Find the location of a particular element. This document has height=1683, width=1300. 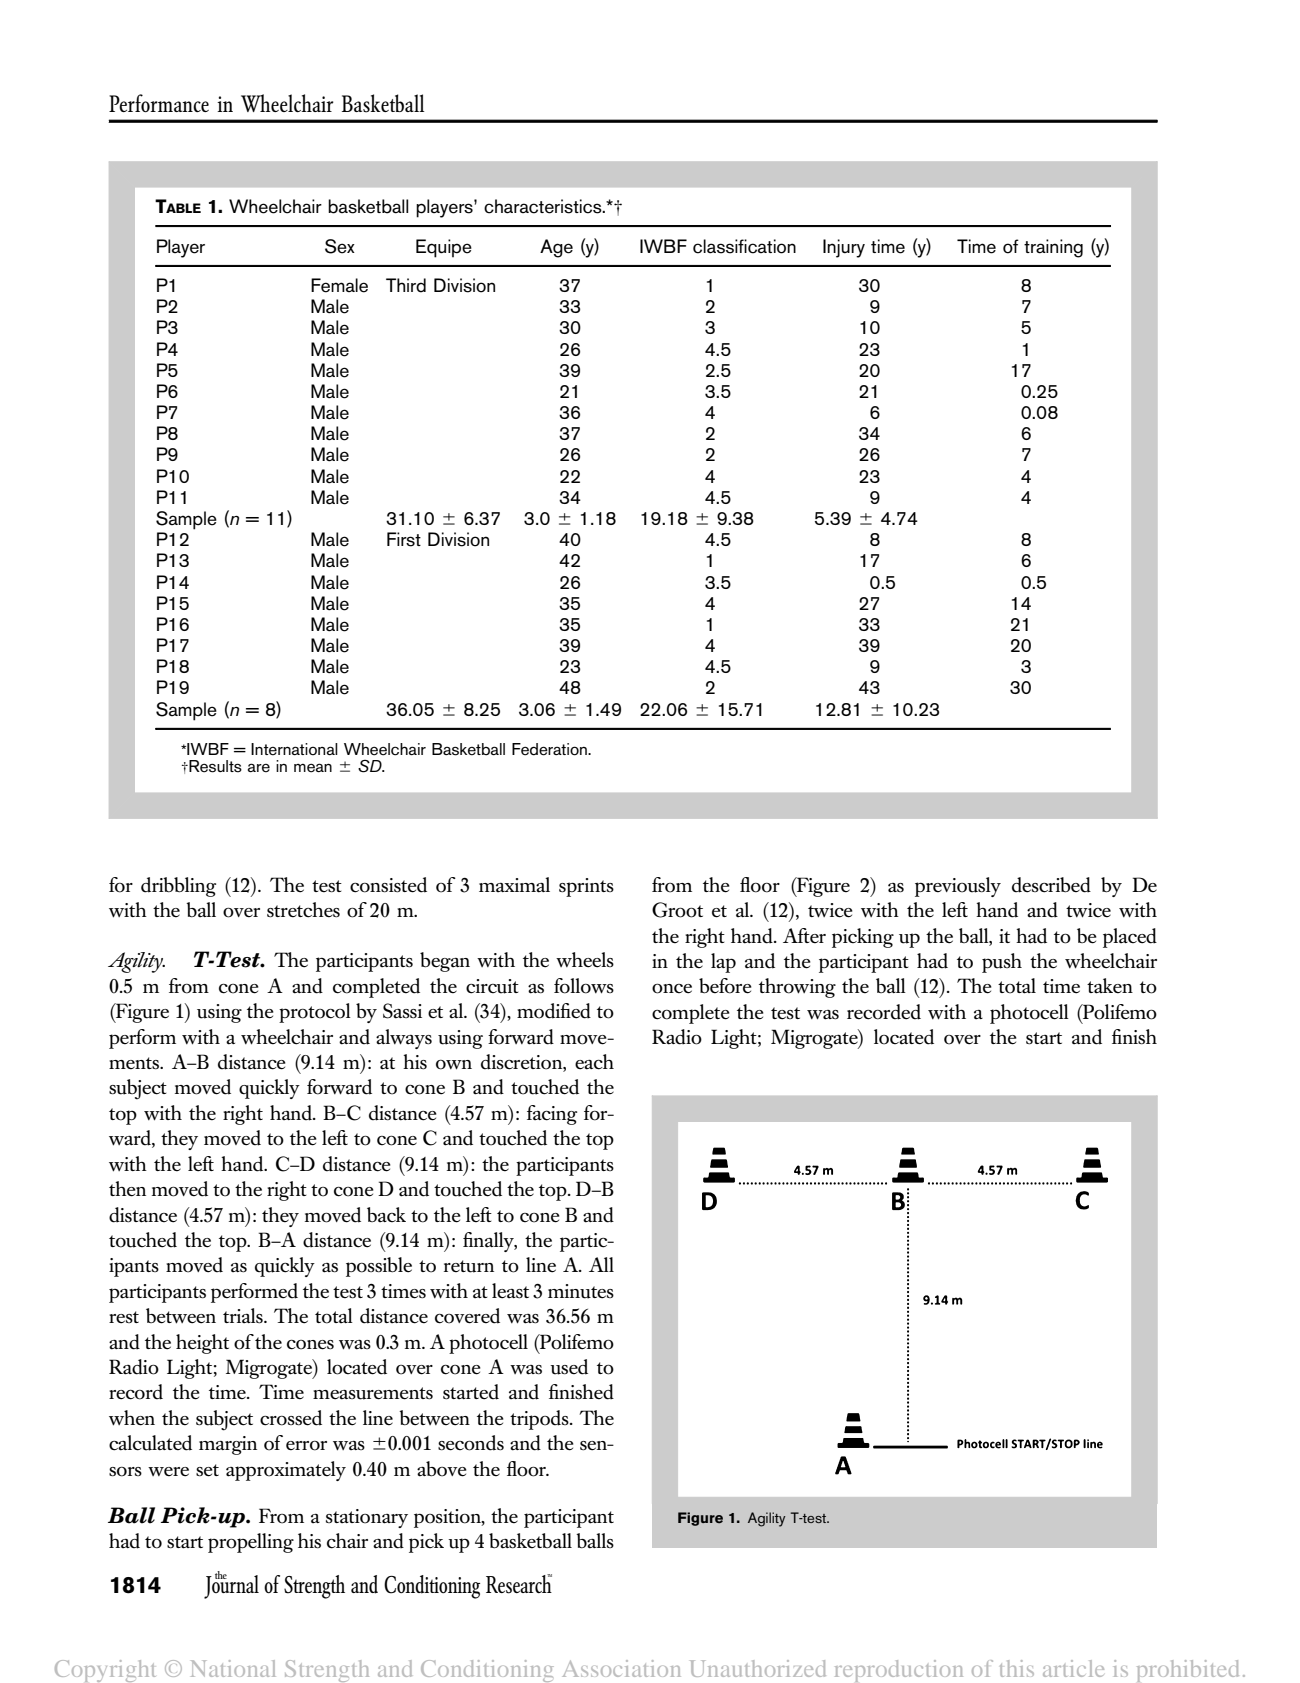

article is located at coordinates (1073, 1668).
